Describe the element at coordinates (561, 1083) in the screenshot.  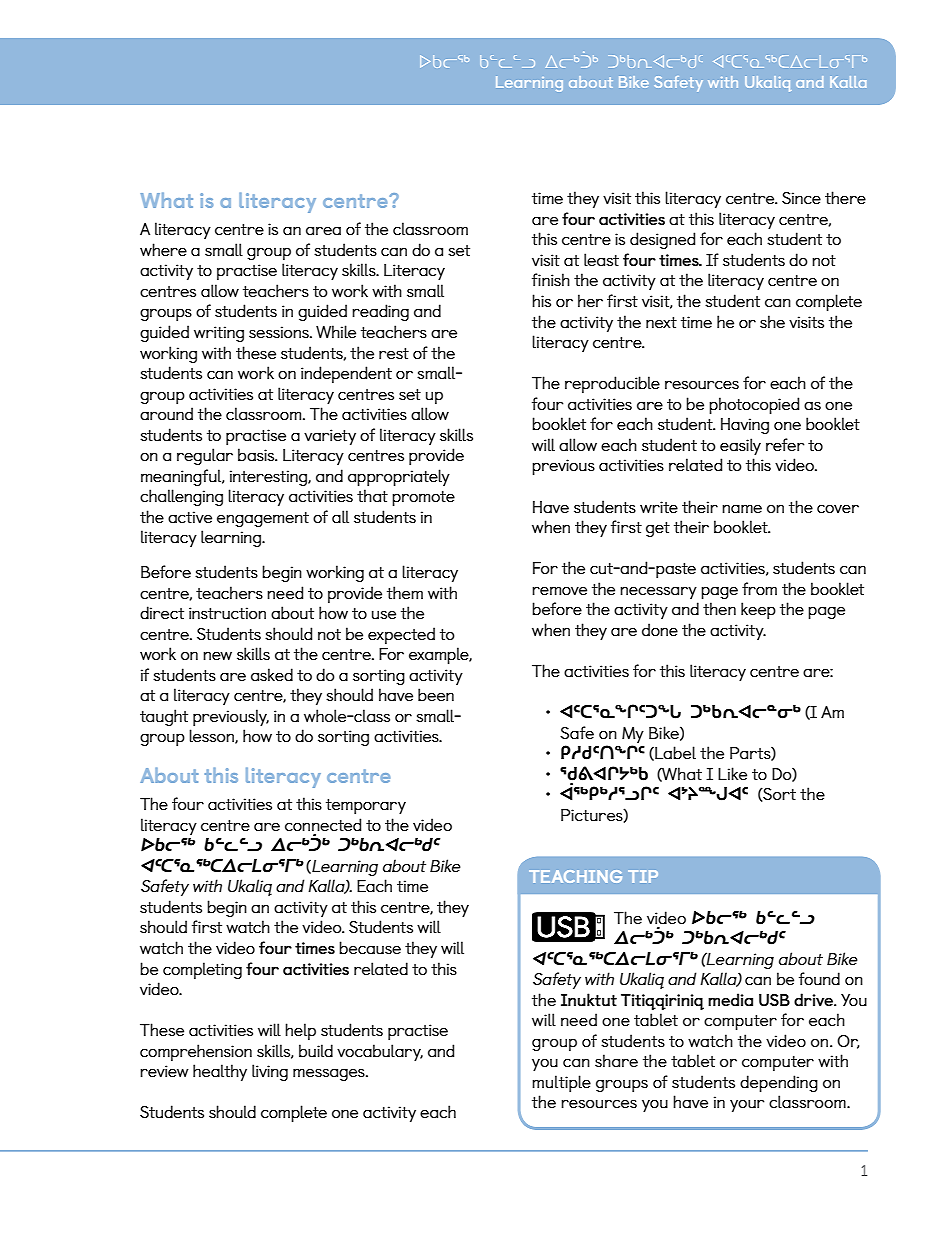
I see `multiple` at that location.
